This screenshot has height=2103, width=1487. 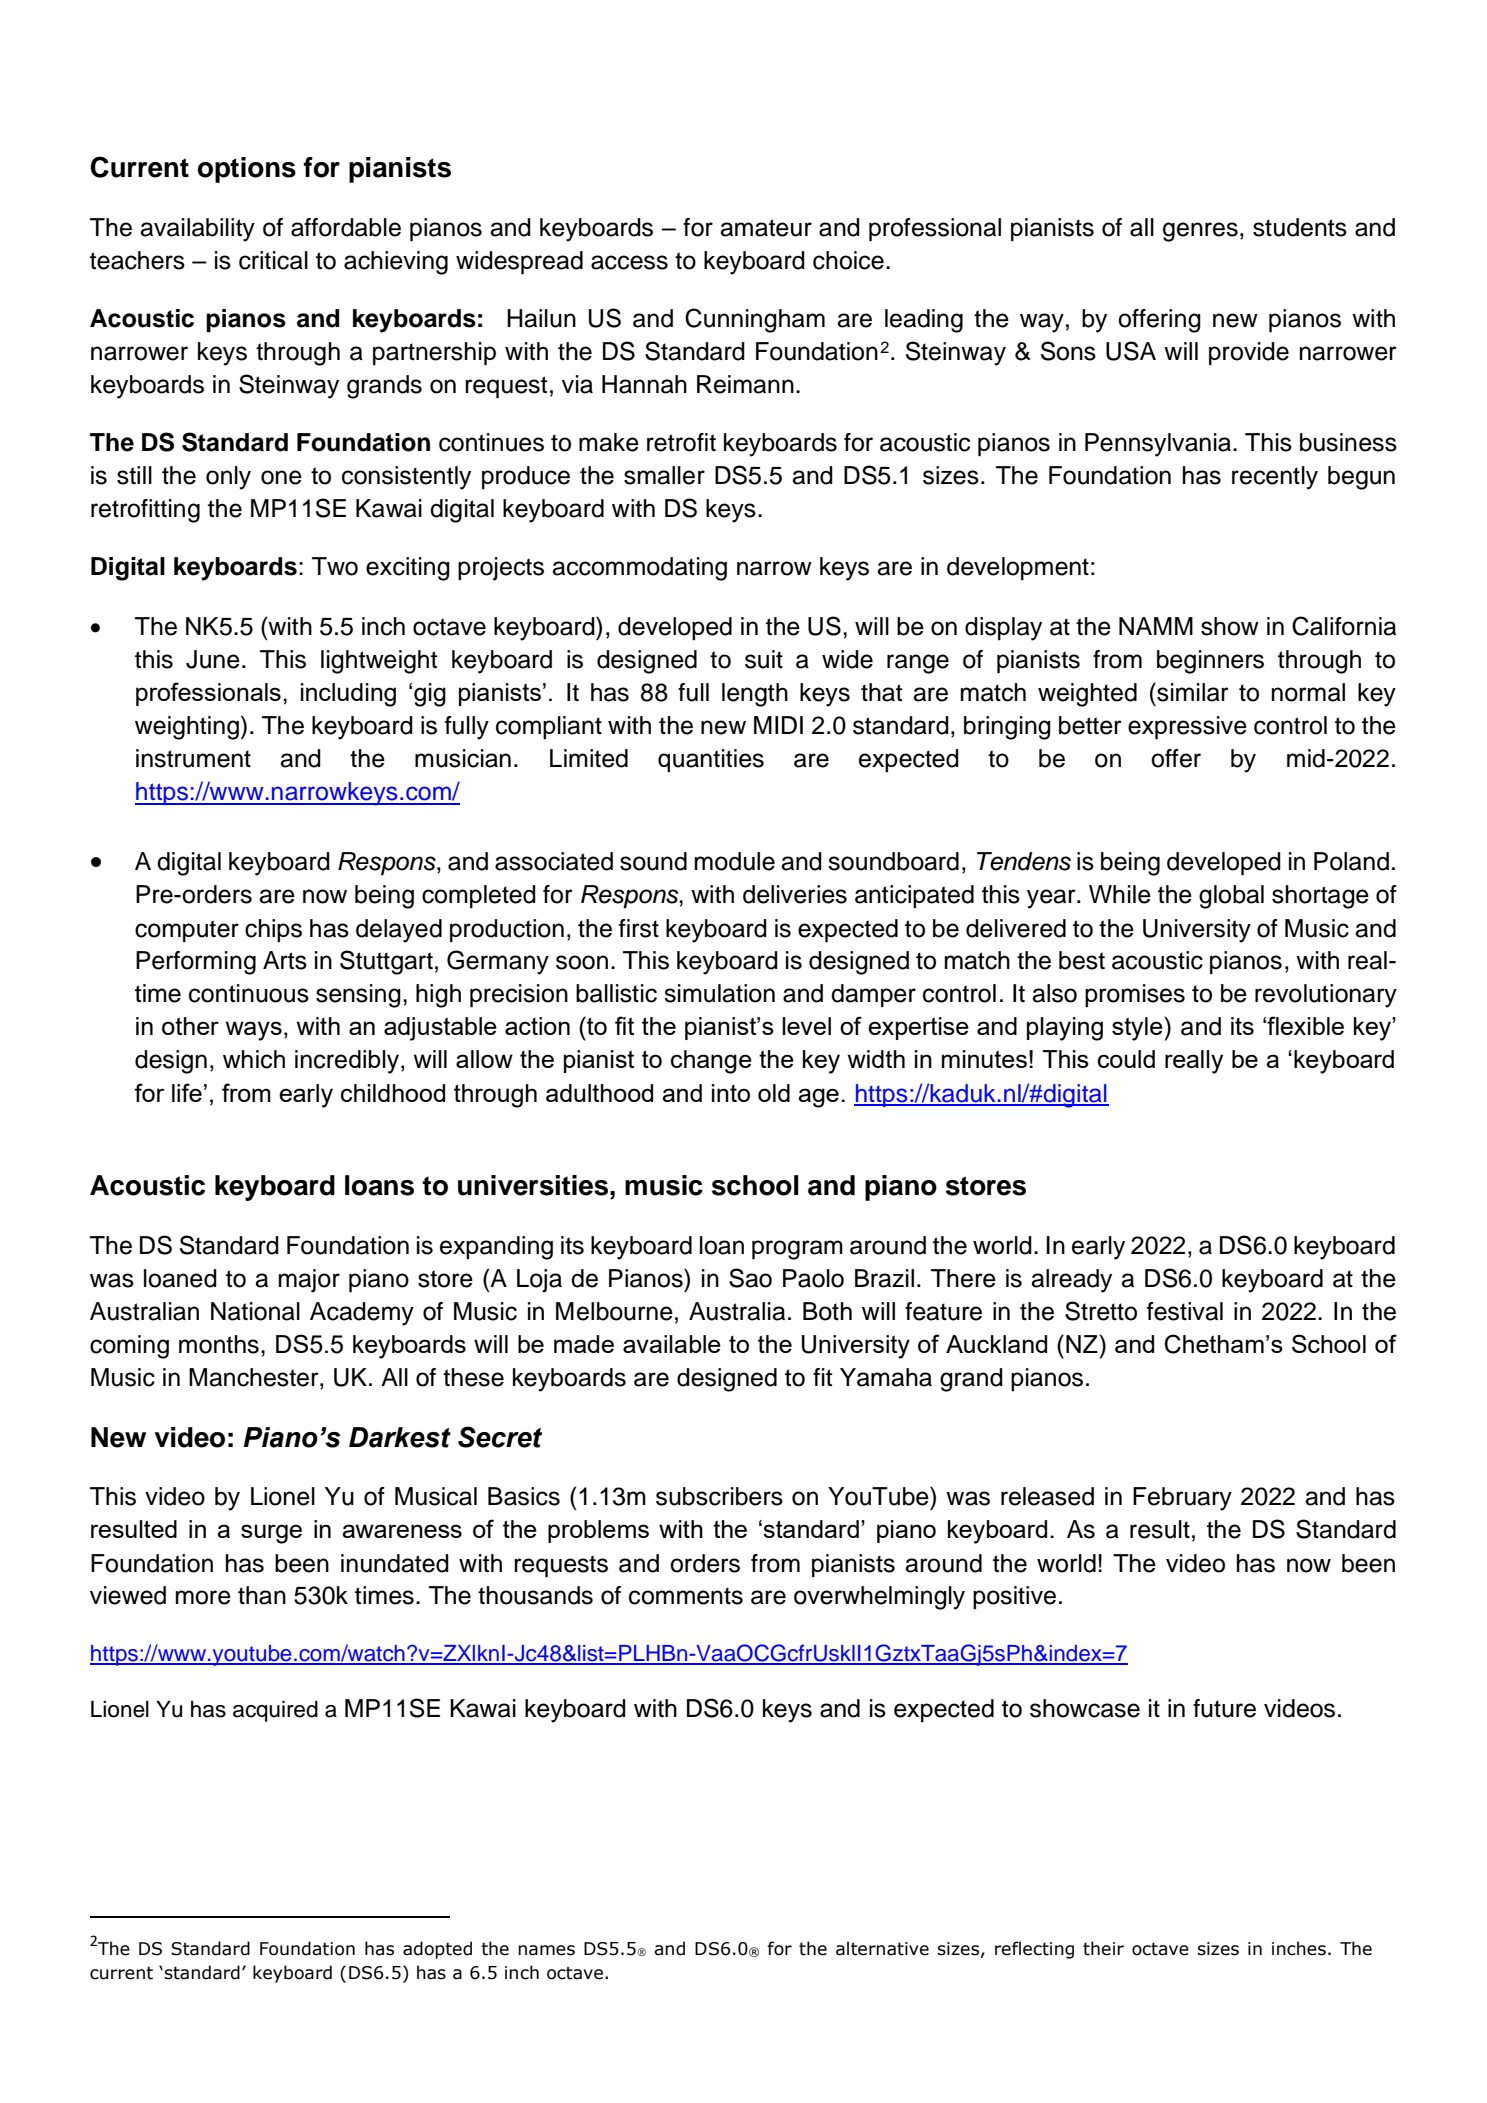 What do you see at coordinates (1200, 232) in the screenshot?
I see `genres` at bounding box center [1200, 232].
